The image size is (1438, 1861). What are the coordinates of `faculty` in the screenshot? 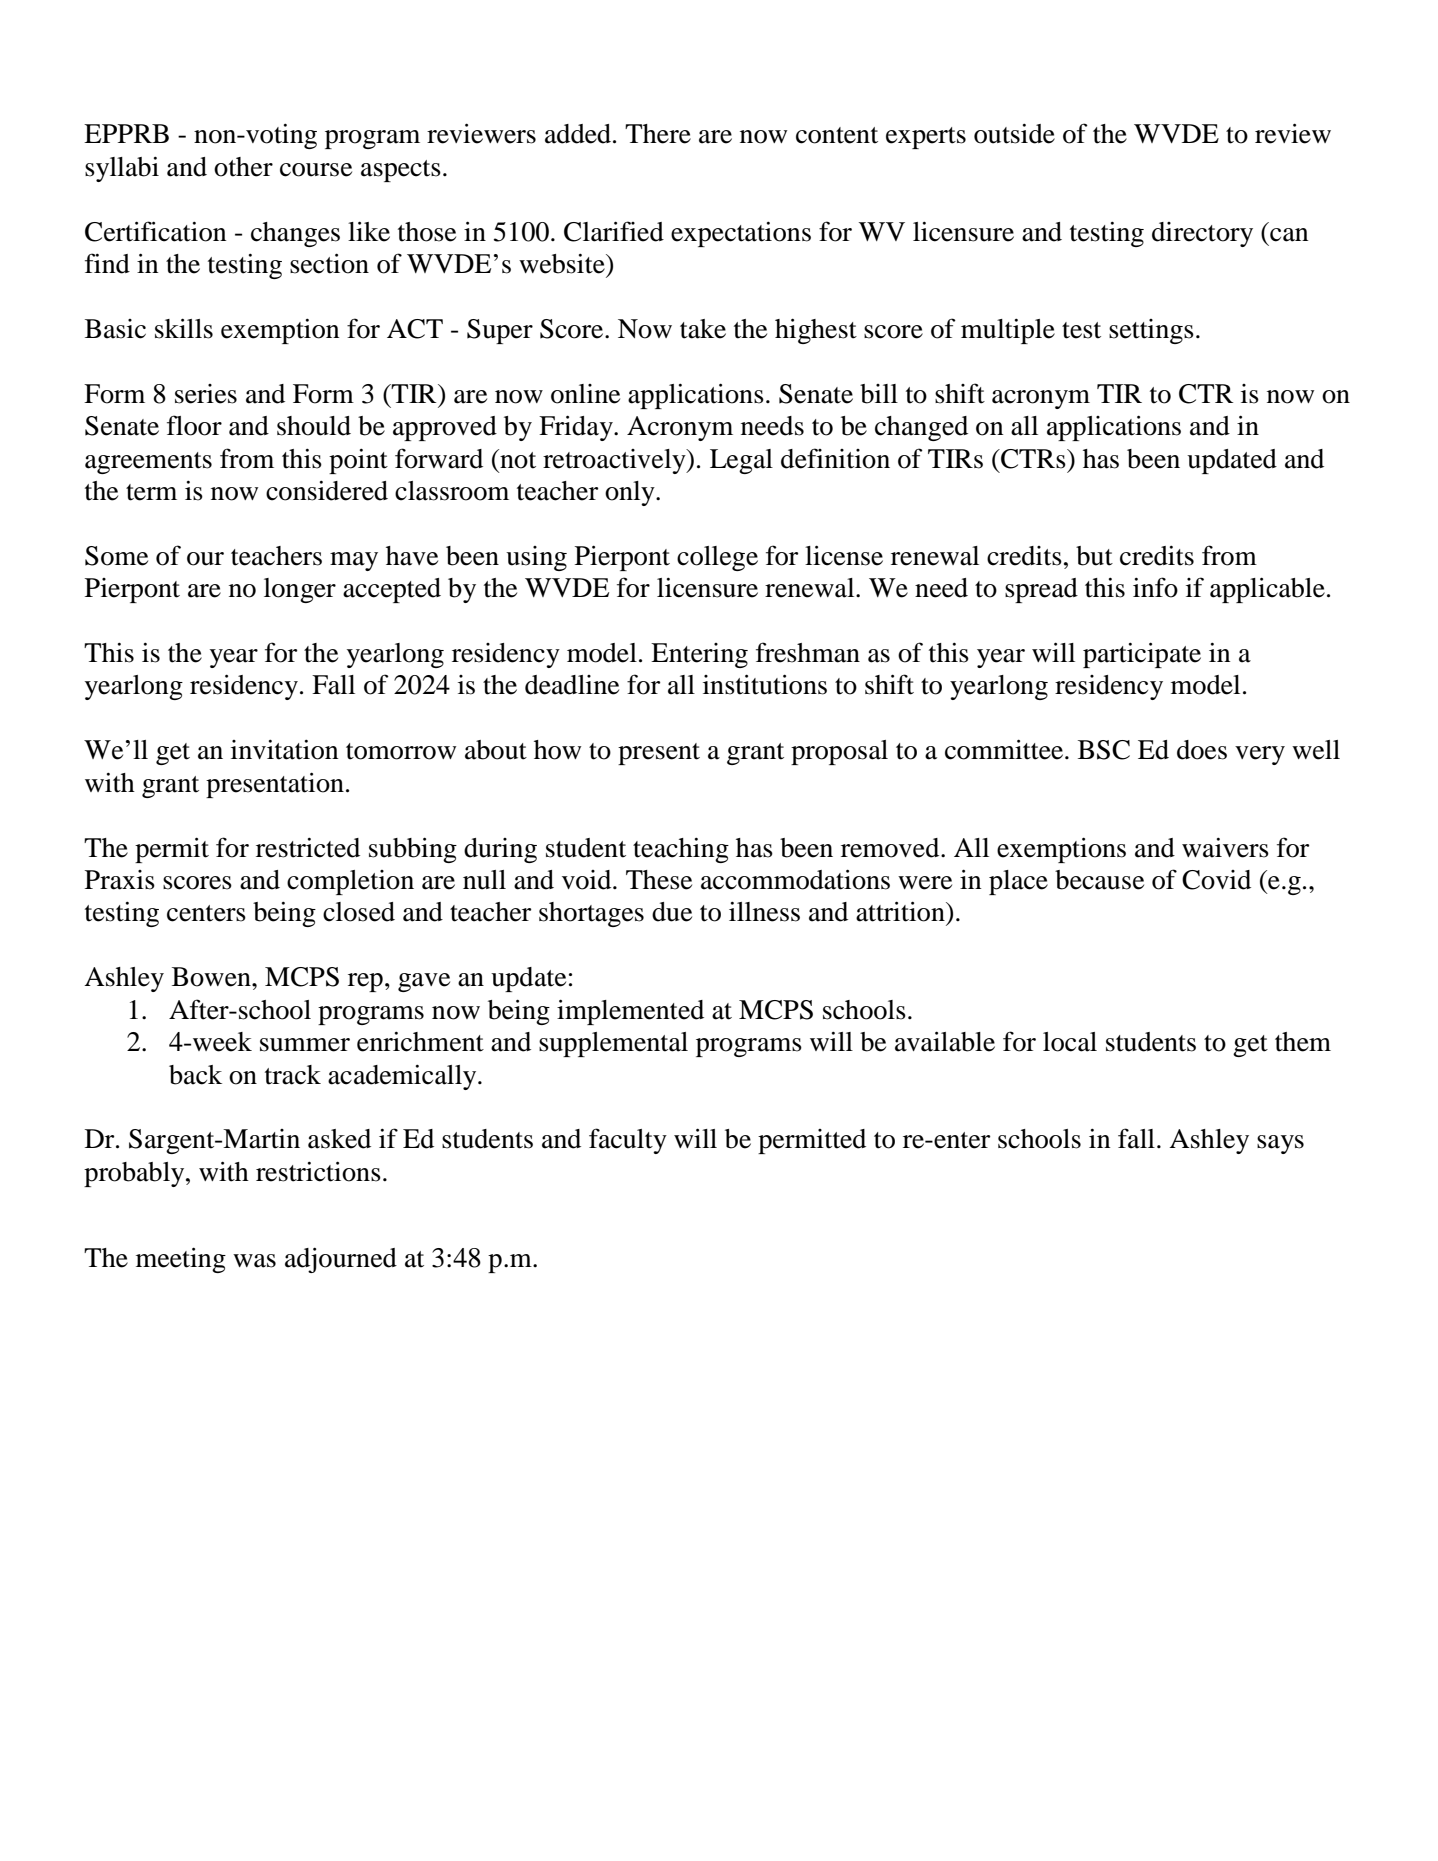 It's located at (628, 1141).
